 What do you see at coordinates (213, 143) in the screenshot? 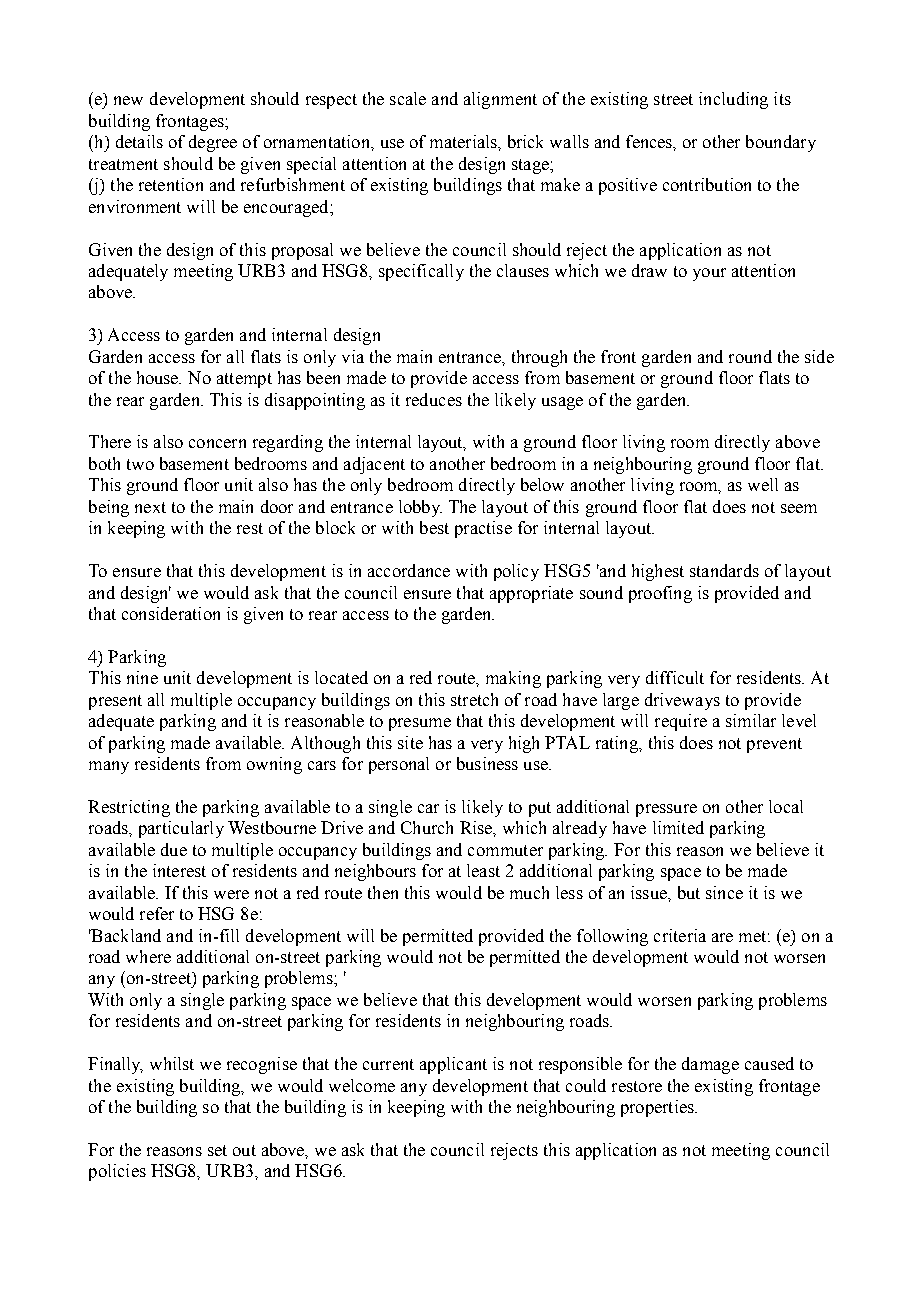
I see `degree` at bounding box center [213, 143].
